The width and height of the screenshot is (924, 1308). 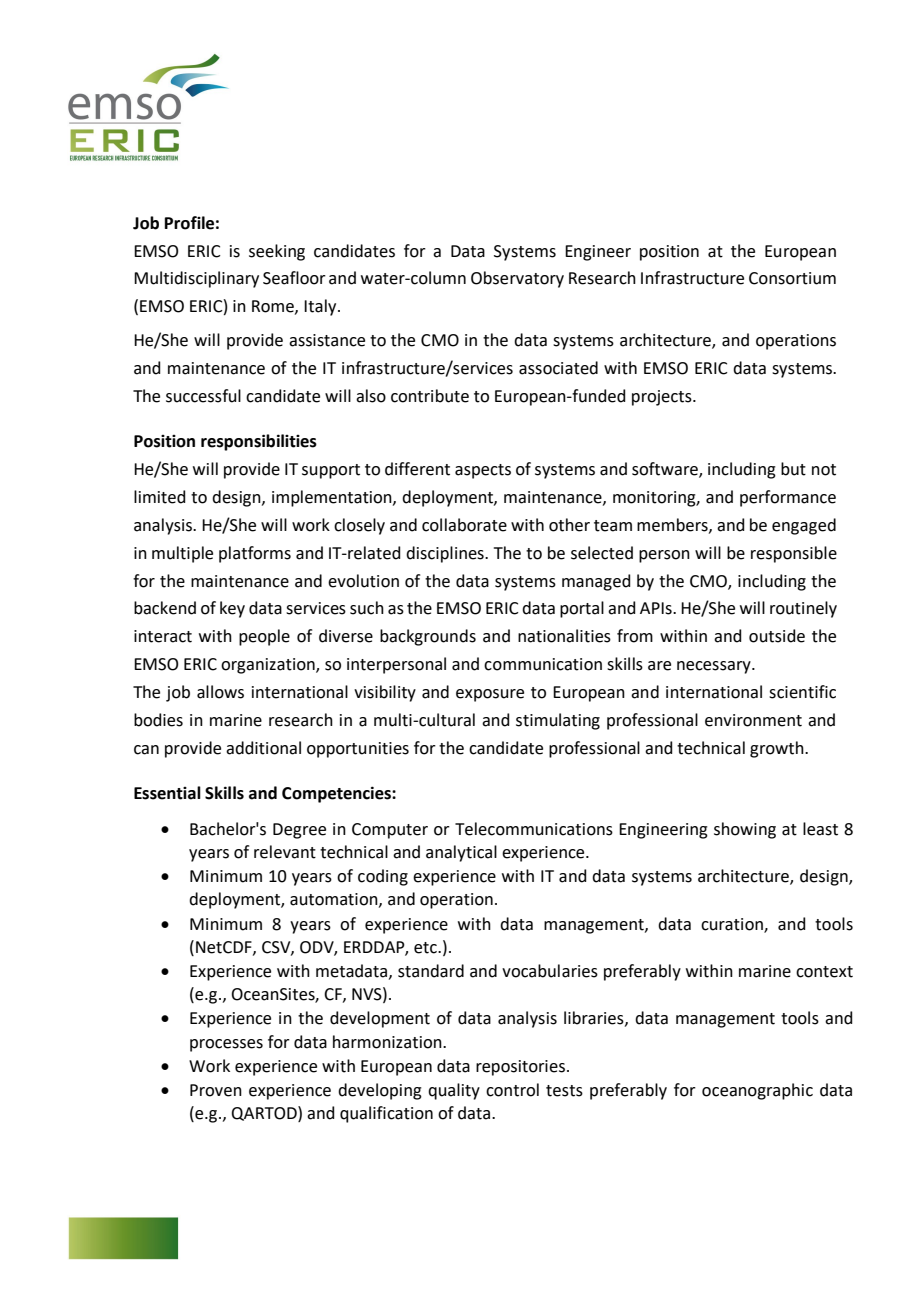 What do you see at coordinates (558, 721) in the screenshot?
I see `stimulating` at bounding box center [558, 721].
